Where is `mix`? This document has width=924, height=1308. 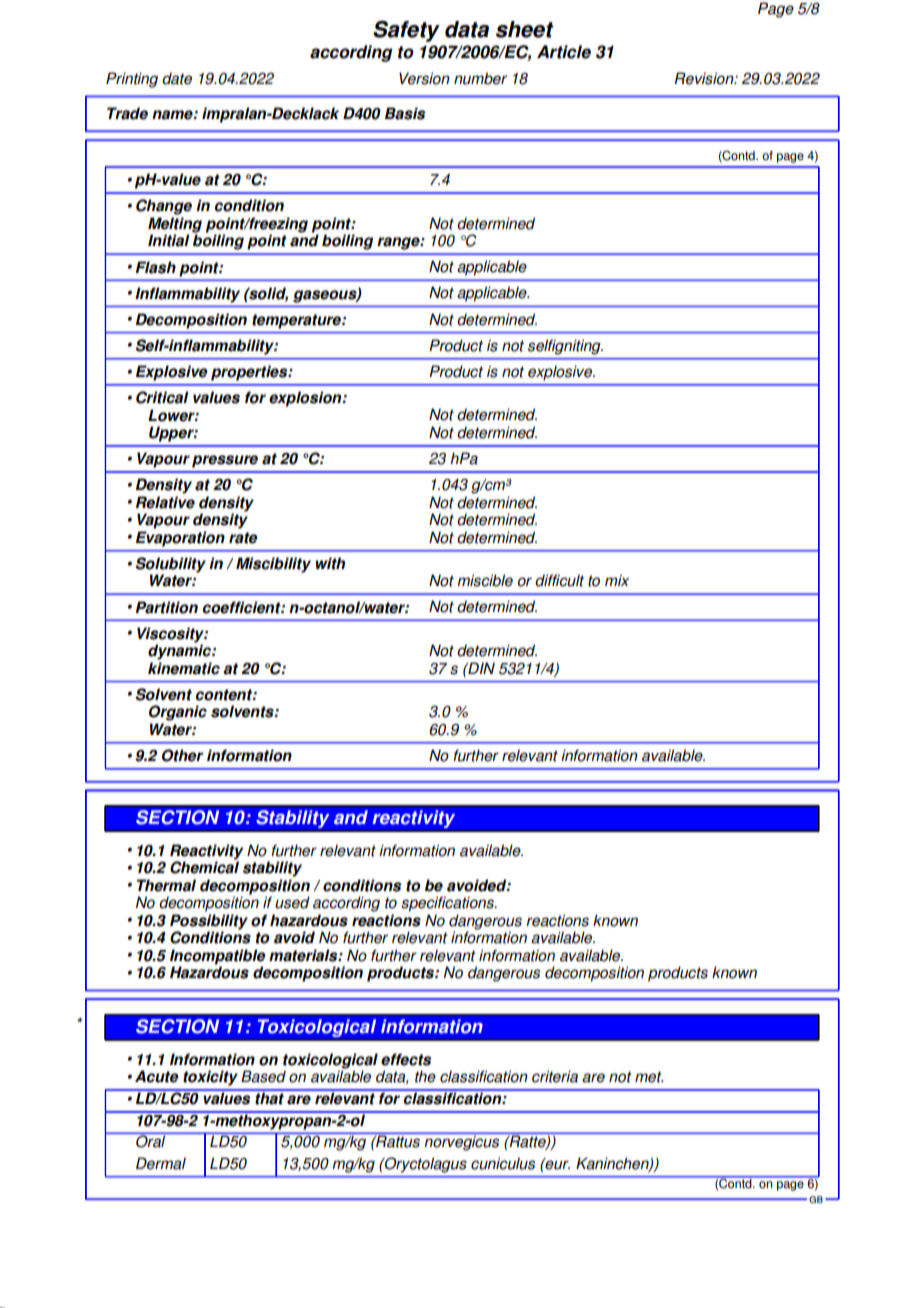
mix is located at coordinates (617, 580).
